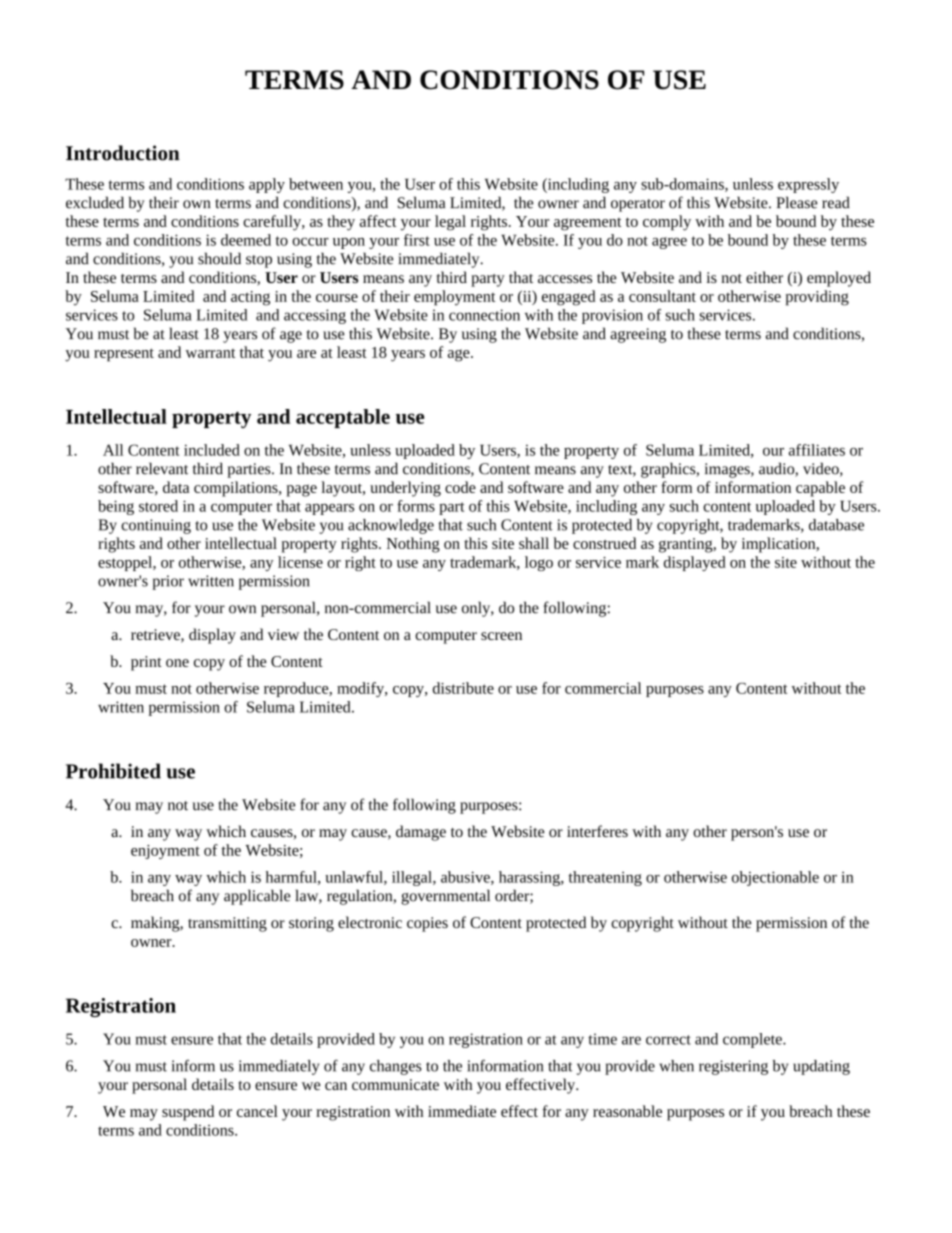 The width and height of the screenshot is (952, 1233). I want to click on Please, so click(796, 202).
